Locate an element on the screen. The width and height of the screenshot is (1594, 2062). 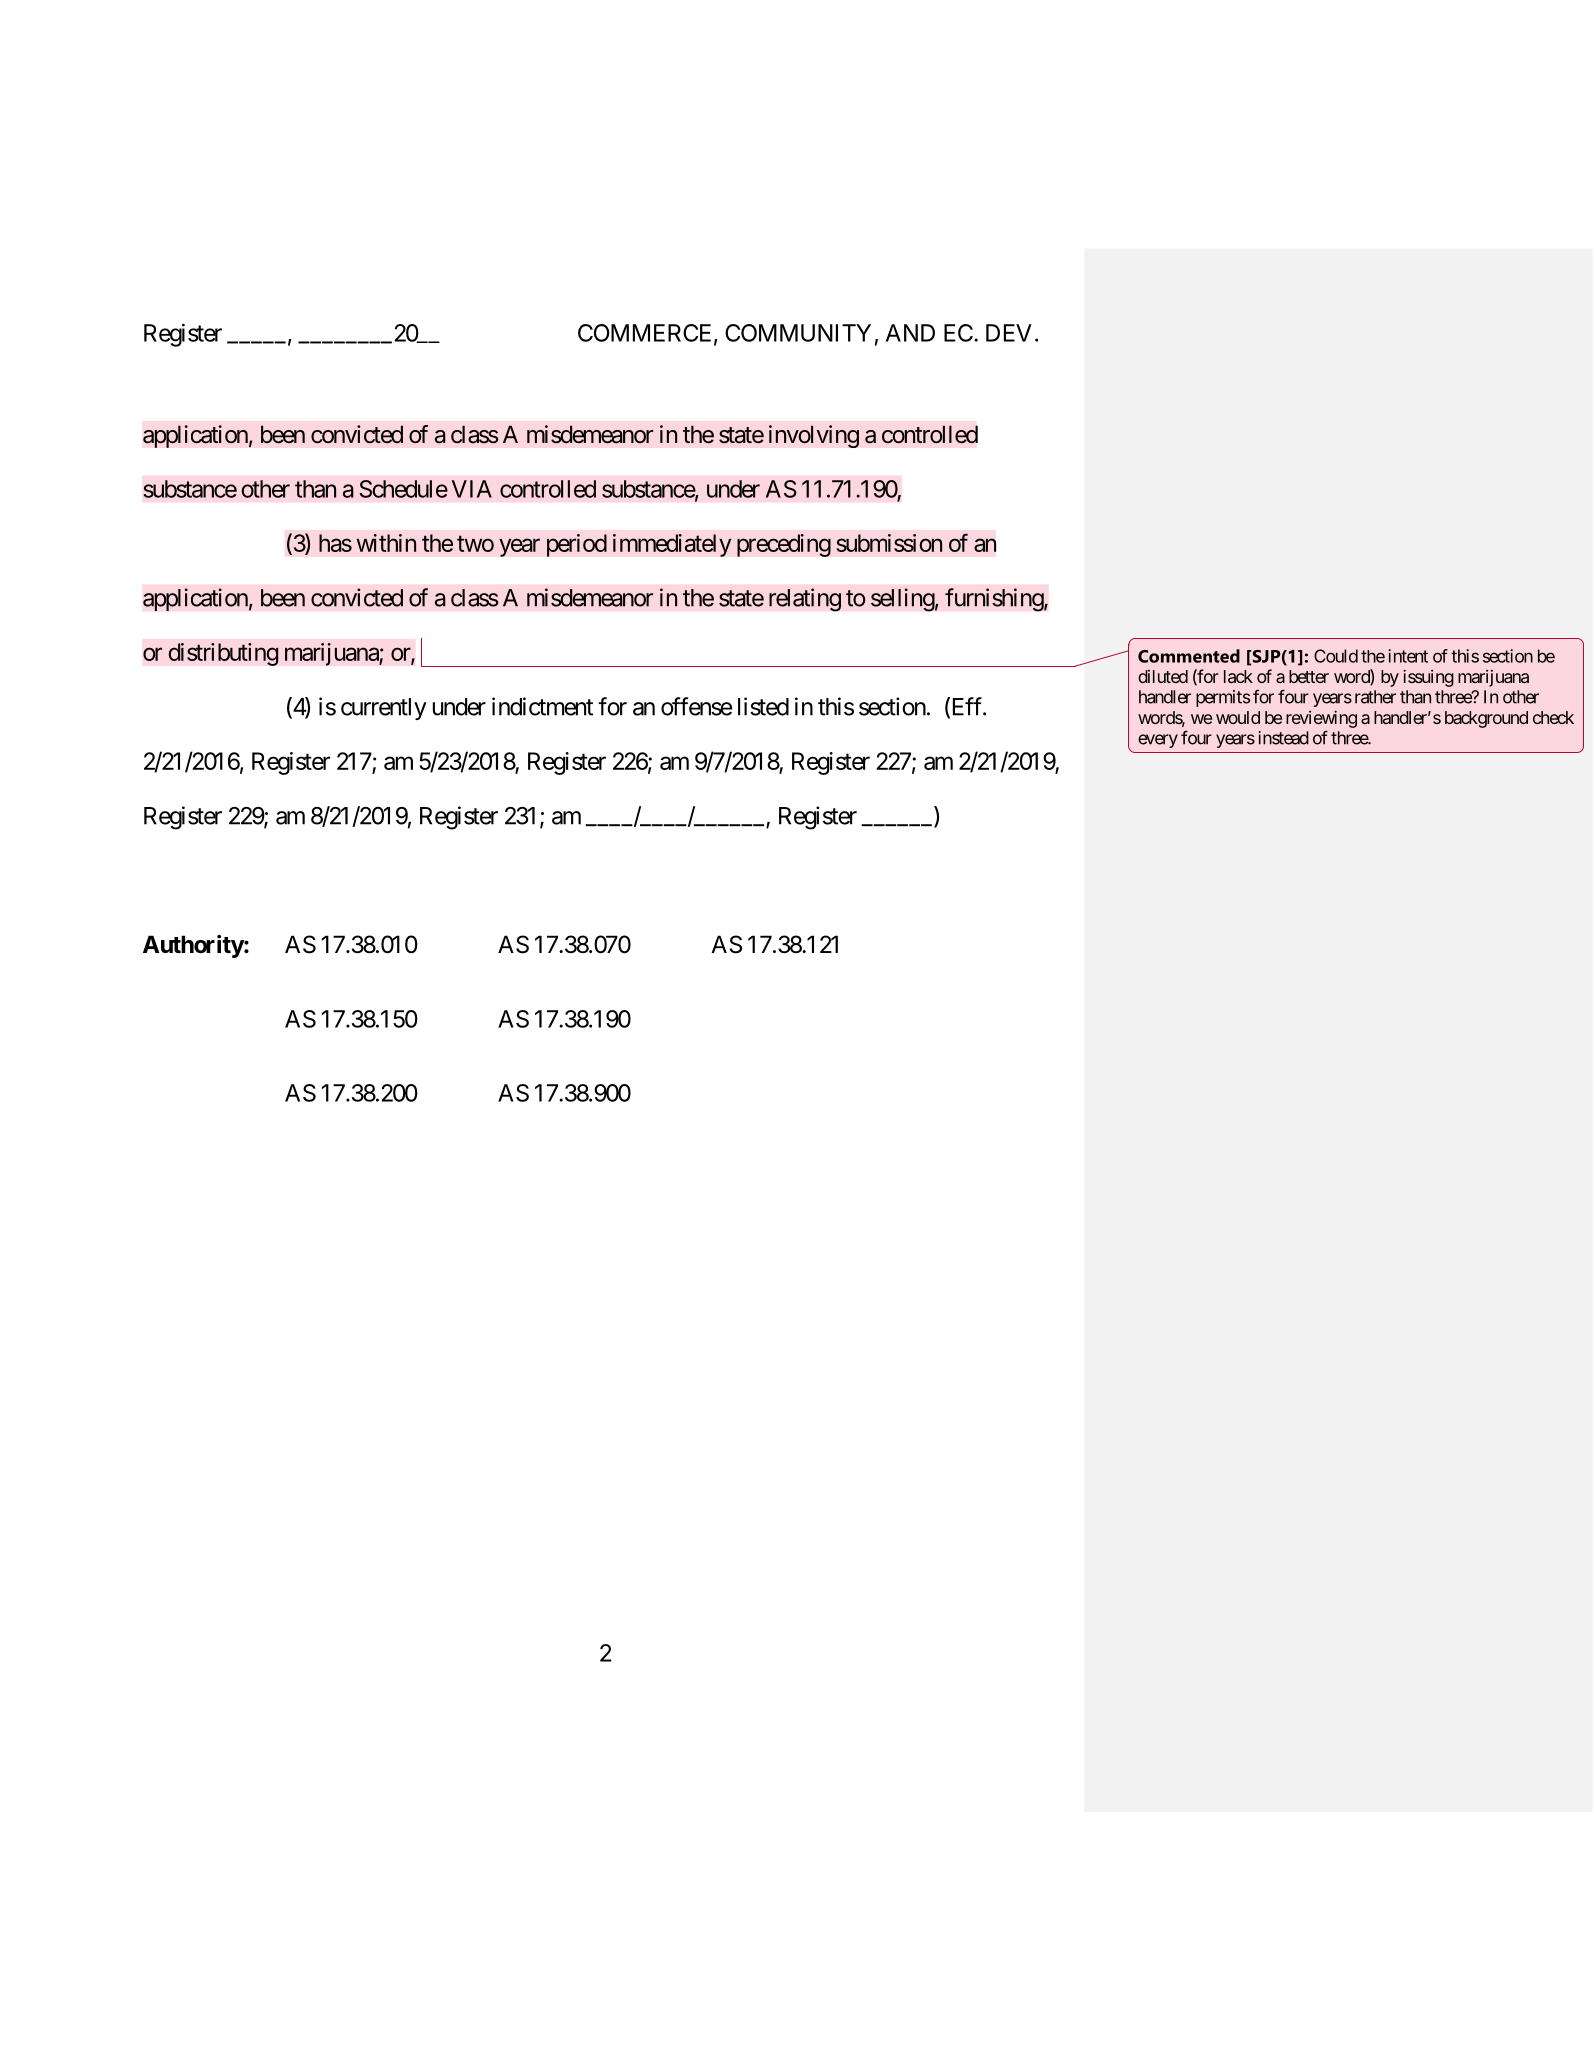
involving is located at coordinates (814, 436).
